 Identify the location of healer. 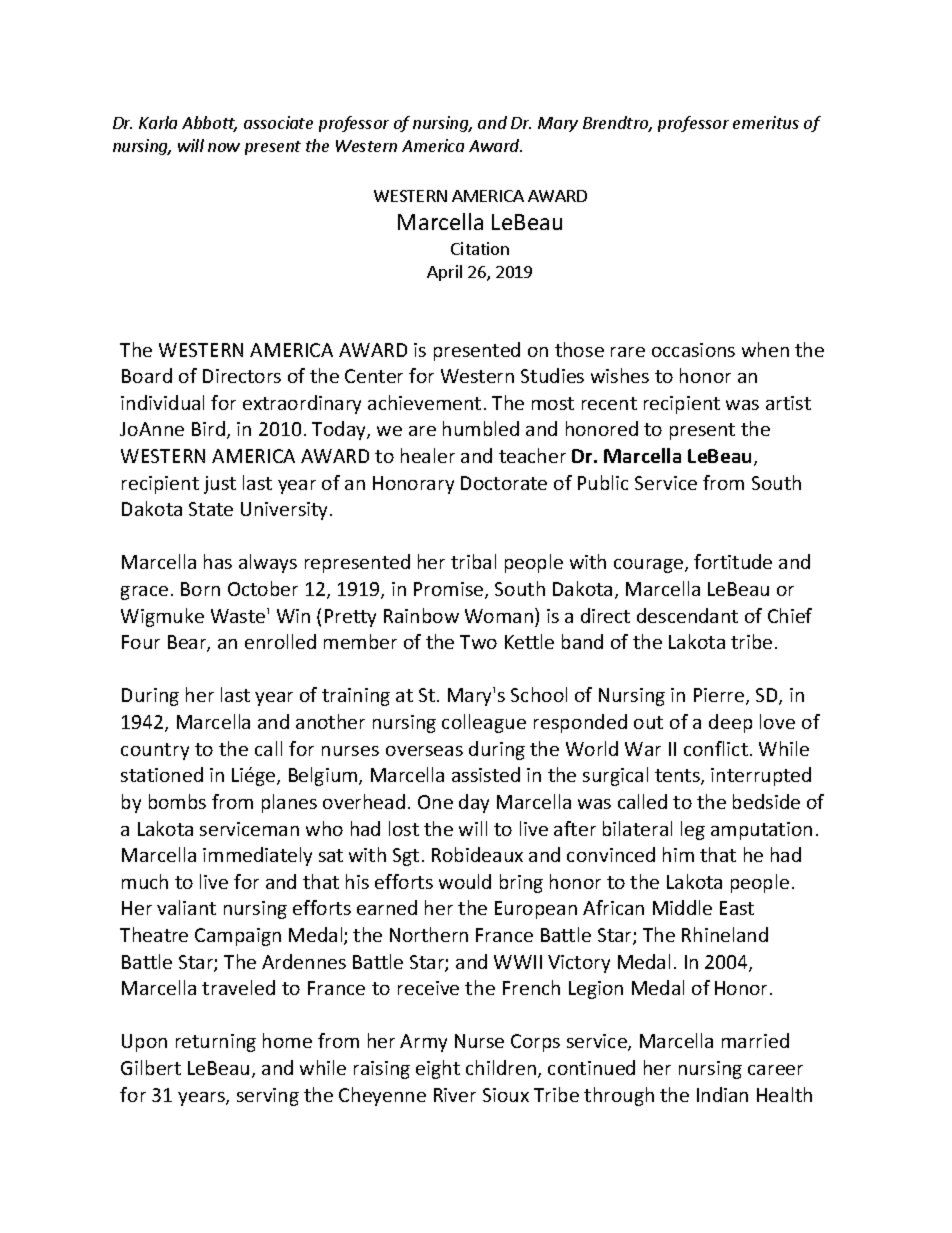
(428, 455).
